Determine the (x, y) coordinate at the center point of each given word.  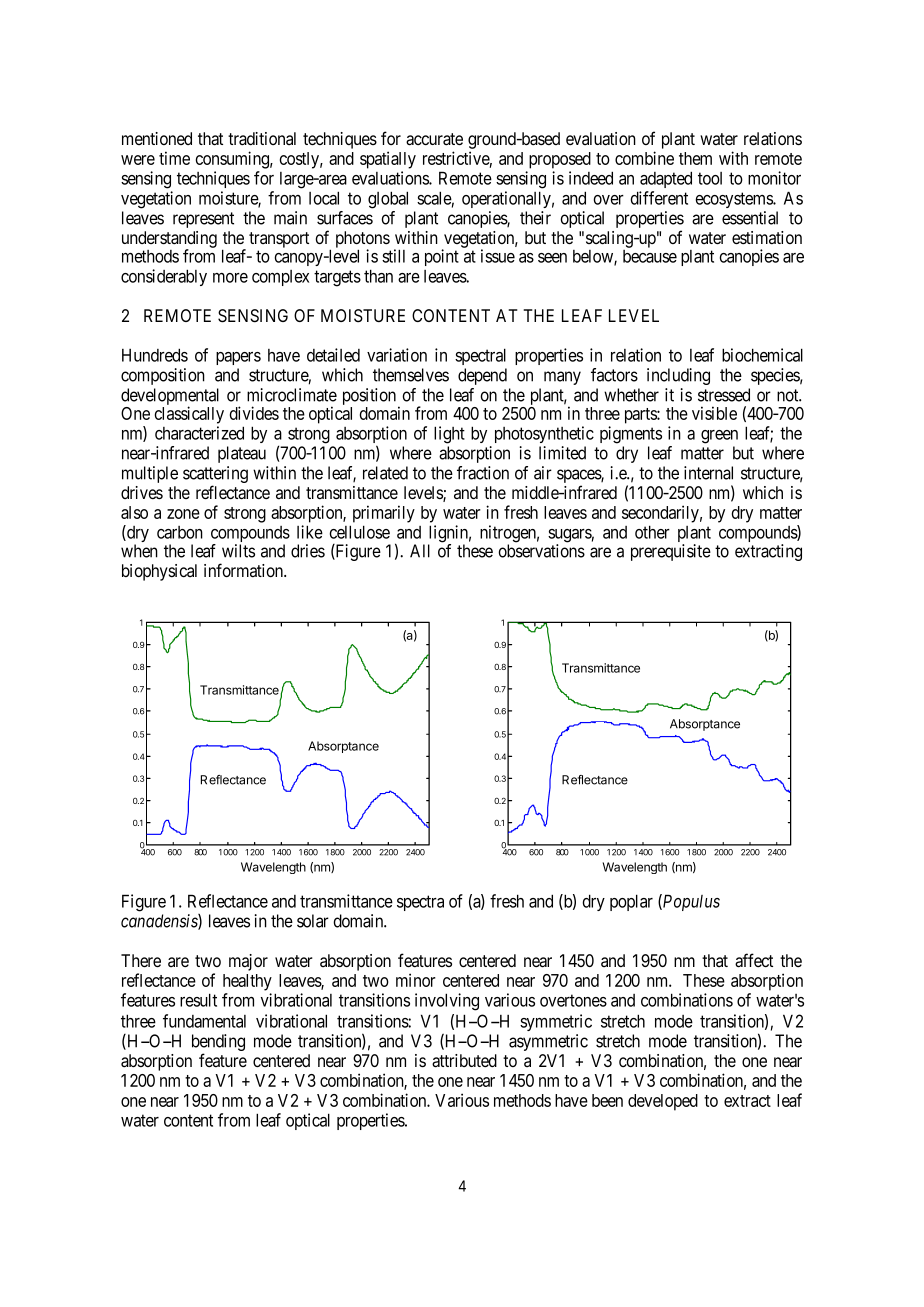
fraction (483, 473)
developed (663, 1102)
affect (754, 960)
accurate (434, 139)
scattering (215, 476)
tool (710, 178)
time (174, 158)
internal (708, 473)
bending (218, 1044)
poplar (631, 902)
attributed (464, 1061)
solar (313, 921)
